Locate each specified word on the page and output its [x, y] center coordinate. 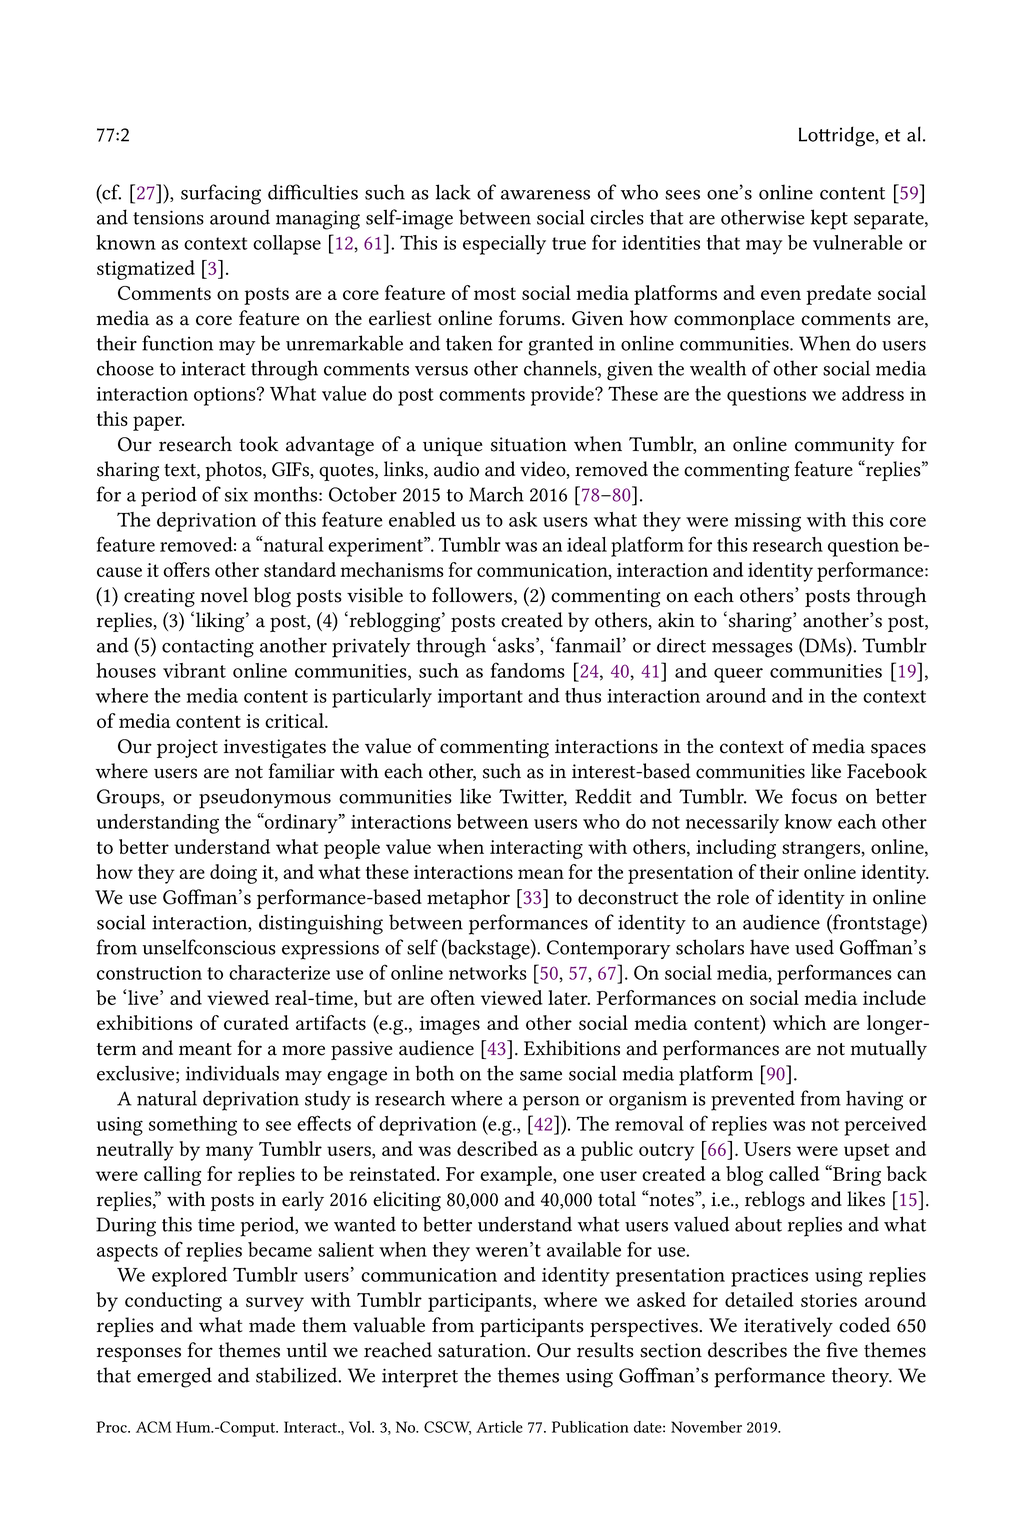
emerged [174, 1377]
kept [829, 219]
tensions [168, 217]
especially [504, 245]
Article [499, 1427]
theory [862, 1377]
